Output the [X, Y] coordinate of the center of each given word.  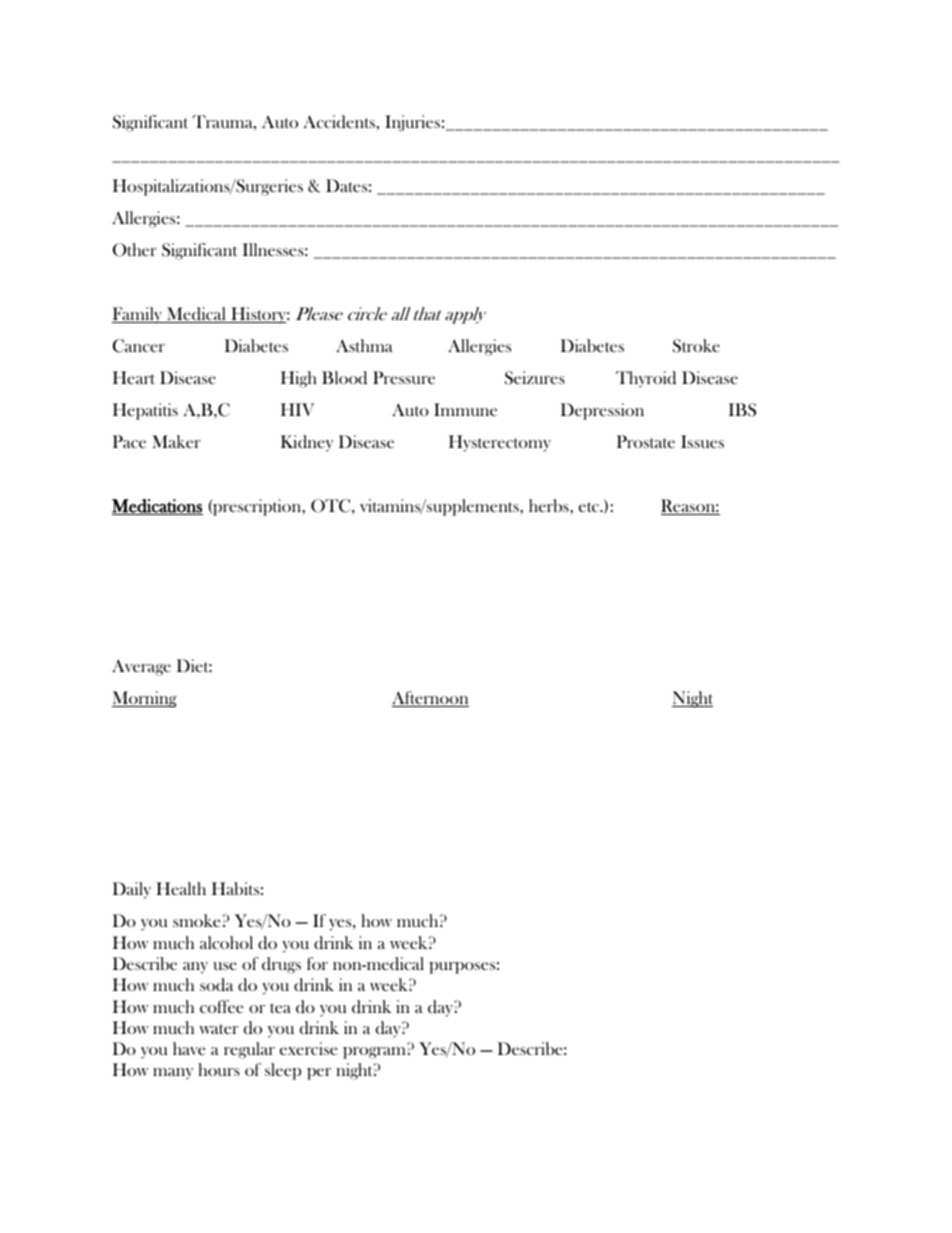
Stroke [696, 346]
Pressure [404, 377]
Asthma [364, 345]
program [374, 1053]
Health [181, 888]
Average [141, 667]
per [319, 1074]
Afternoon [430, 699]
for [317, 963]
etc [590, 507]
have [189, 1048]
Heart [134, 377]
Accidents [339, 122]
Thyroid [646, 379]
